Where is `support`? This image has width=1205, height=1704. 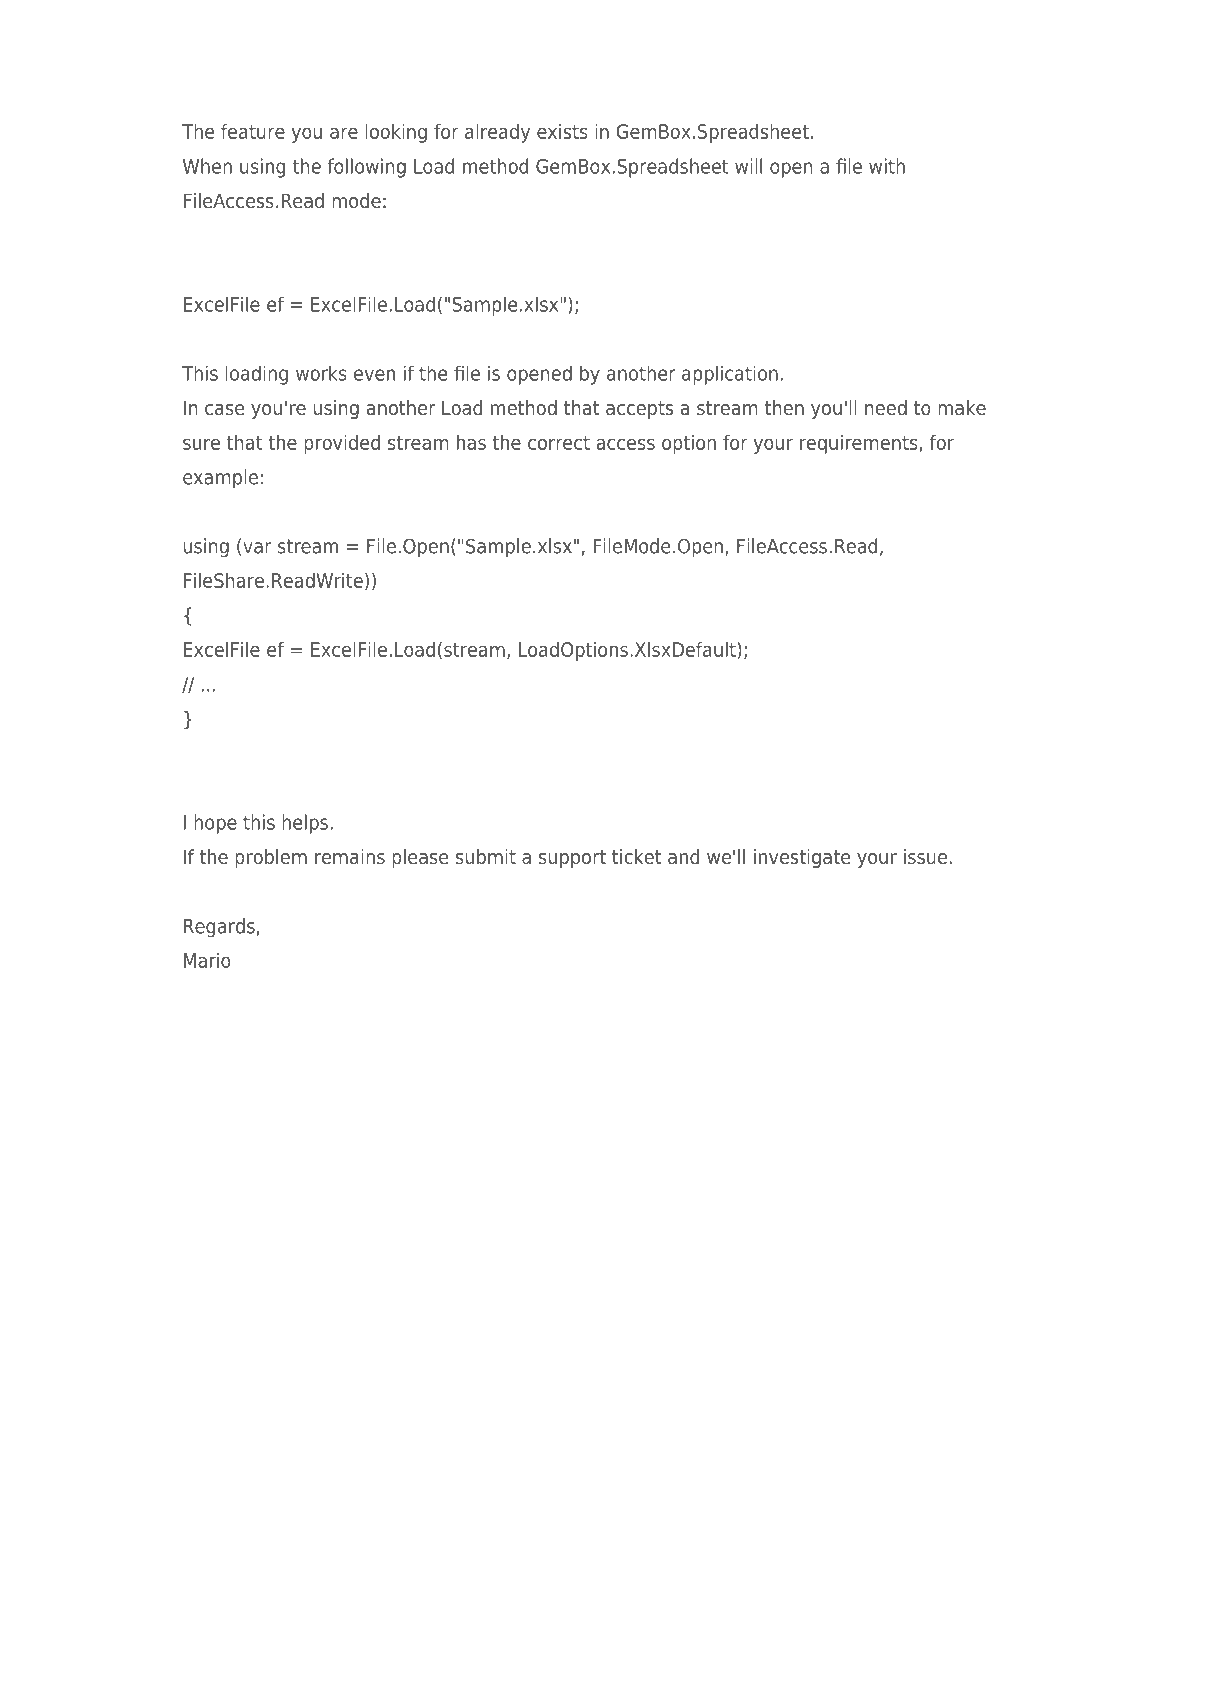 support is located at coordinates (572, 859).
